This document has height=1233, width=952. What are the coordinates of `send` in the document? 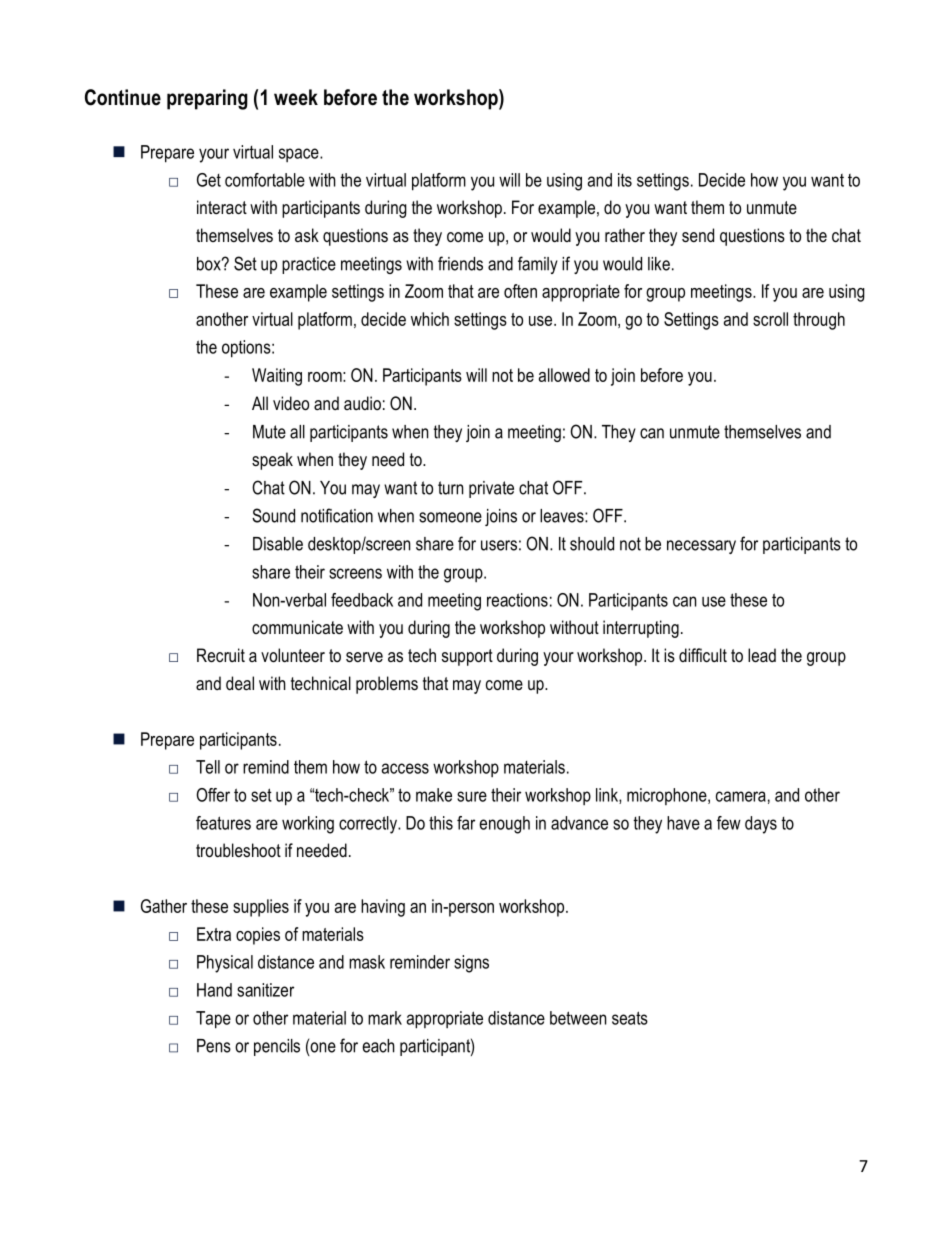 It's located at (698, 235).
